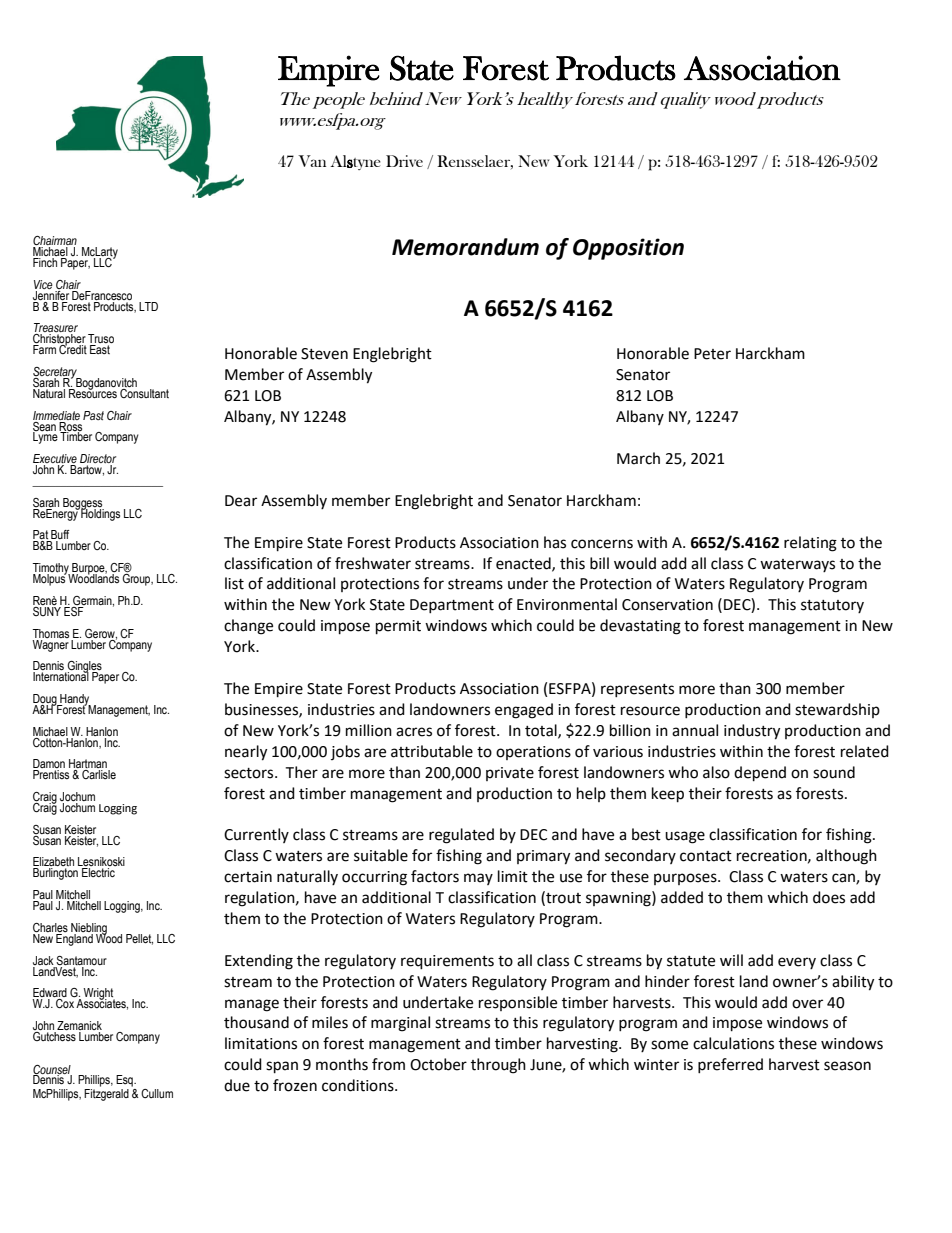 The width and height of the document is (952, 1233). Describe the element at coordinates (832, 606) in the document. I see `statutory` at that location.
